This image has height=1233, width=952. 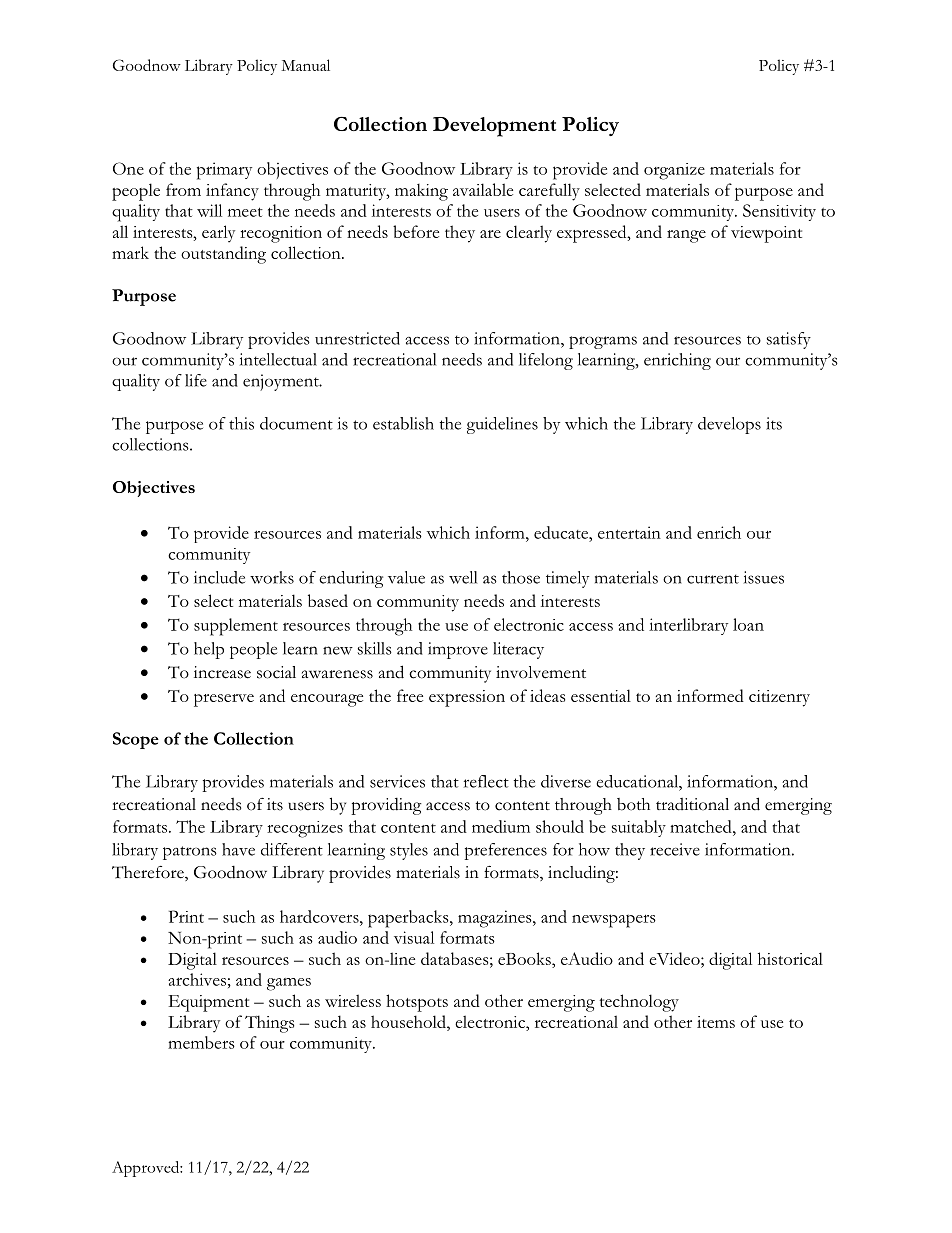 What do you see at coordinates (224, 171) in the image?
I see `primary` at bounding box center [224, 171].
